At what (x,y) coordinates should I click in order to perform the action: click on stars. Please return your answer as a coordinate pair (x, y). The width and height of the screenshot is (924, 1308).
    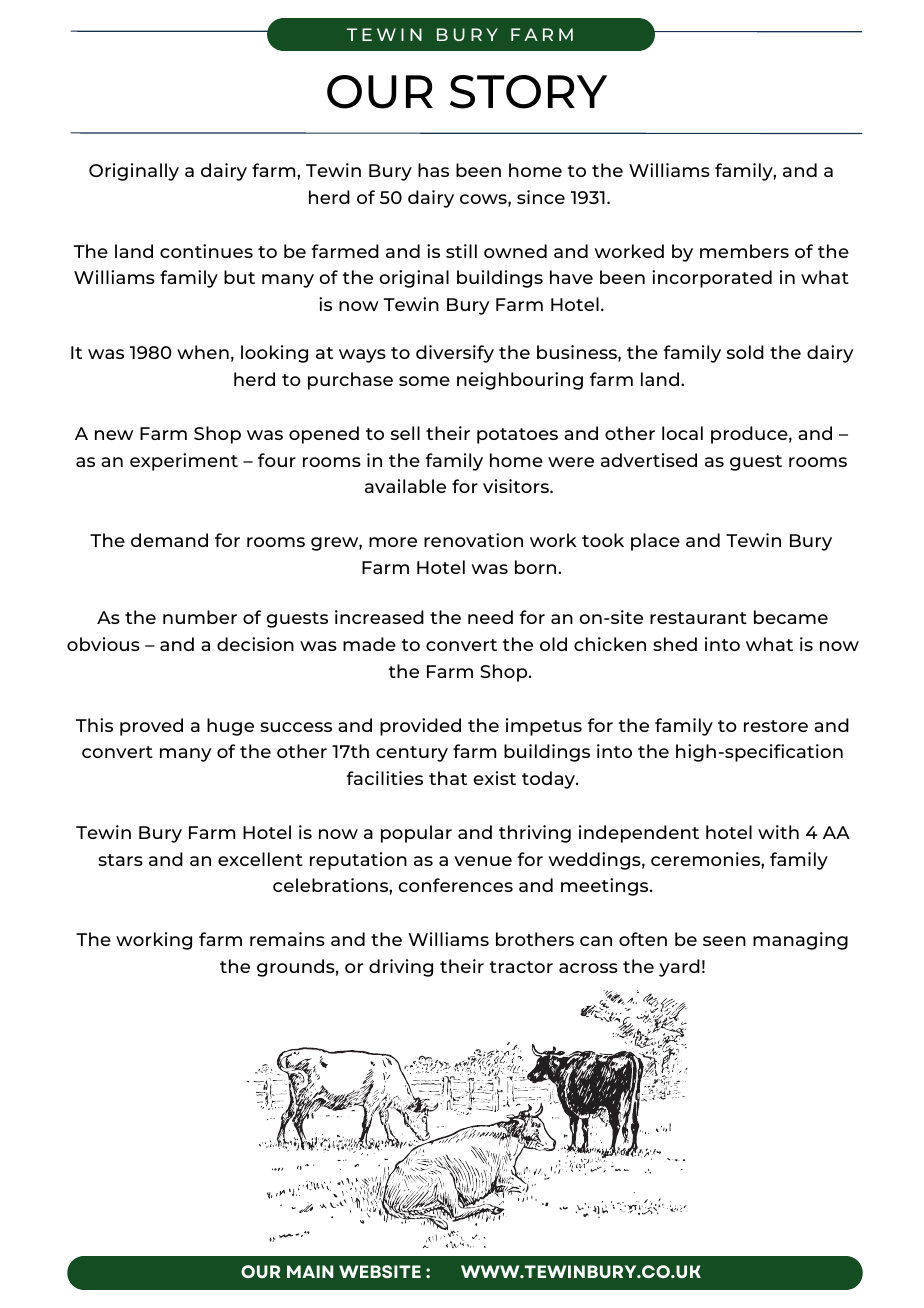
    Looking at the image, I should click on (120, 860).
